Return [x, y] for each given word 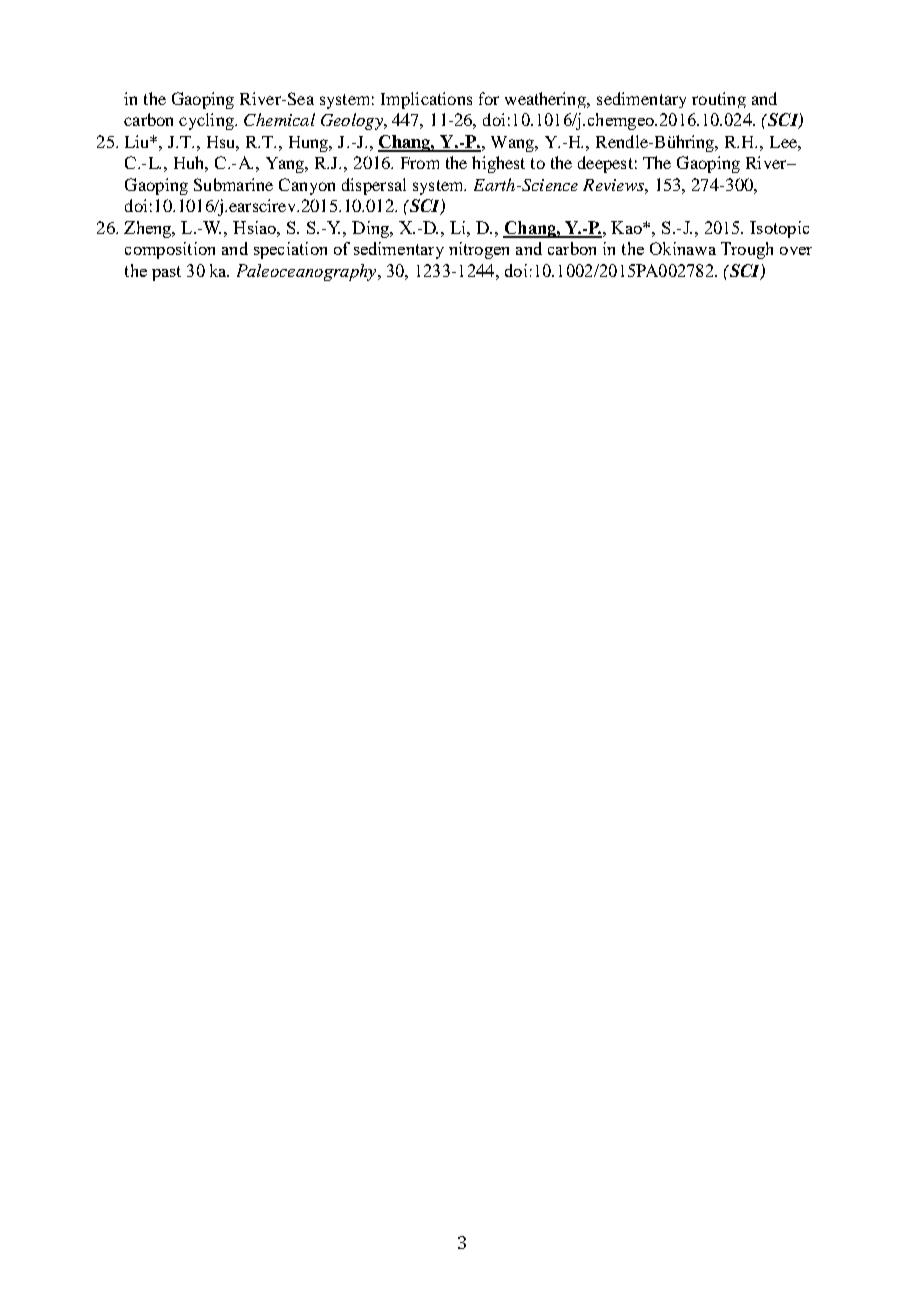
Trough [747, 250]
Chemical [279, 119]
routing [719, 100]
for [489, 98]
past [166, 273]
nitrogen [479, 250]
